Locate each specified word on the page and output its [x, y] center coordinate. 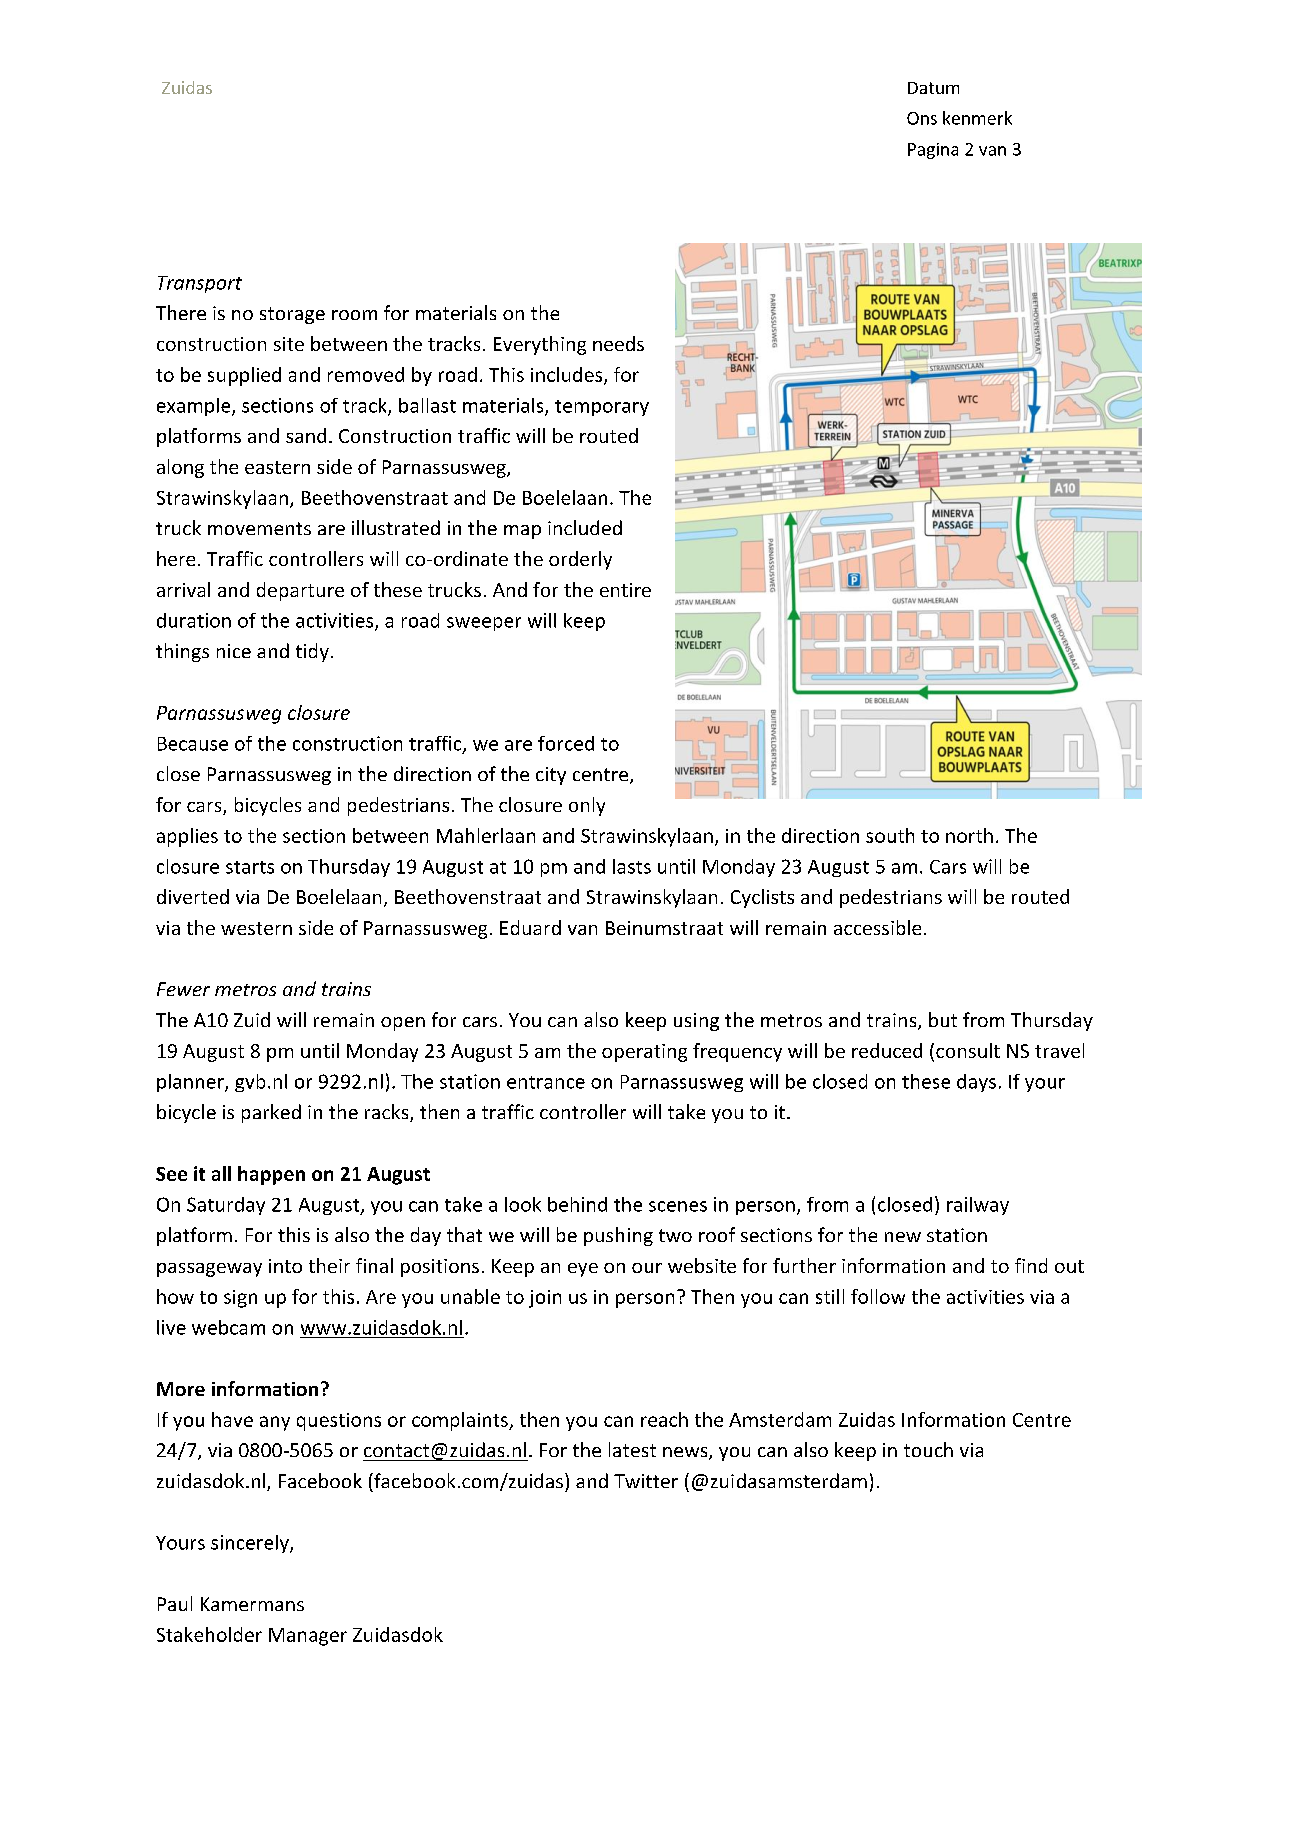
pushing [618, 1236]
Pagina [933, 151]
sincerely [251, 1544]
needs [618, 343]
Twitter [646, 1481]
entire [625, 590]
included [585, 527]
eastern [277, 467]
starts [250, 867]
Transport [200, 284]
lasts [632, 866]
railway [978, 1206]
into [285, 1266]
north [969, 835]
